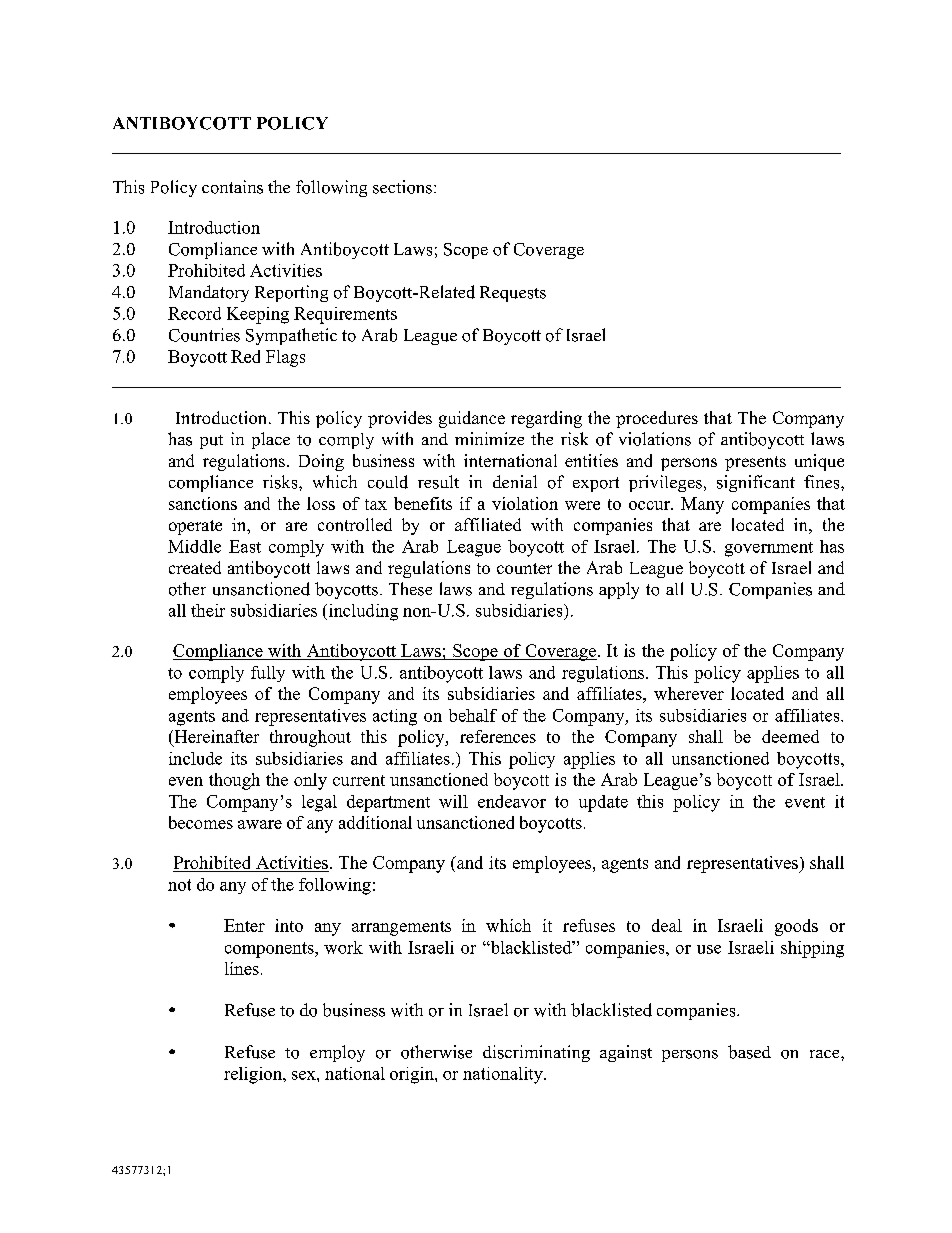 Image resolution: width=952 pixels, height=1233 pixels. Describe the element at coordinates (254, 1075) in the screenshot. I see `religion` at that location.
